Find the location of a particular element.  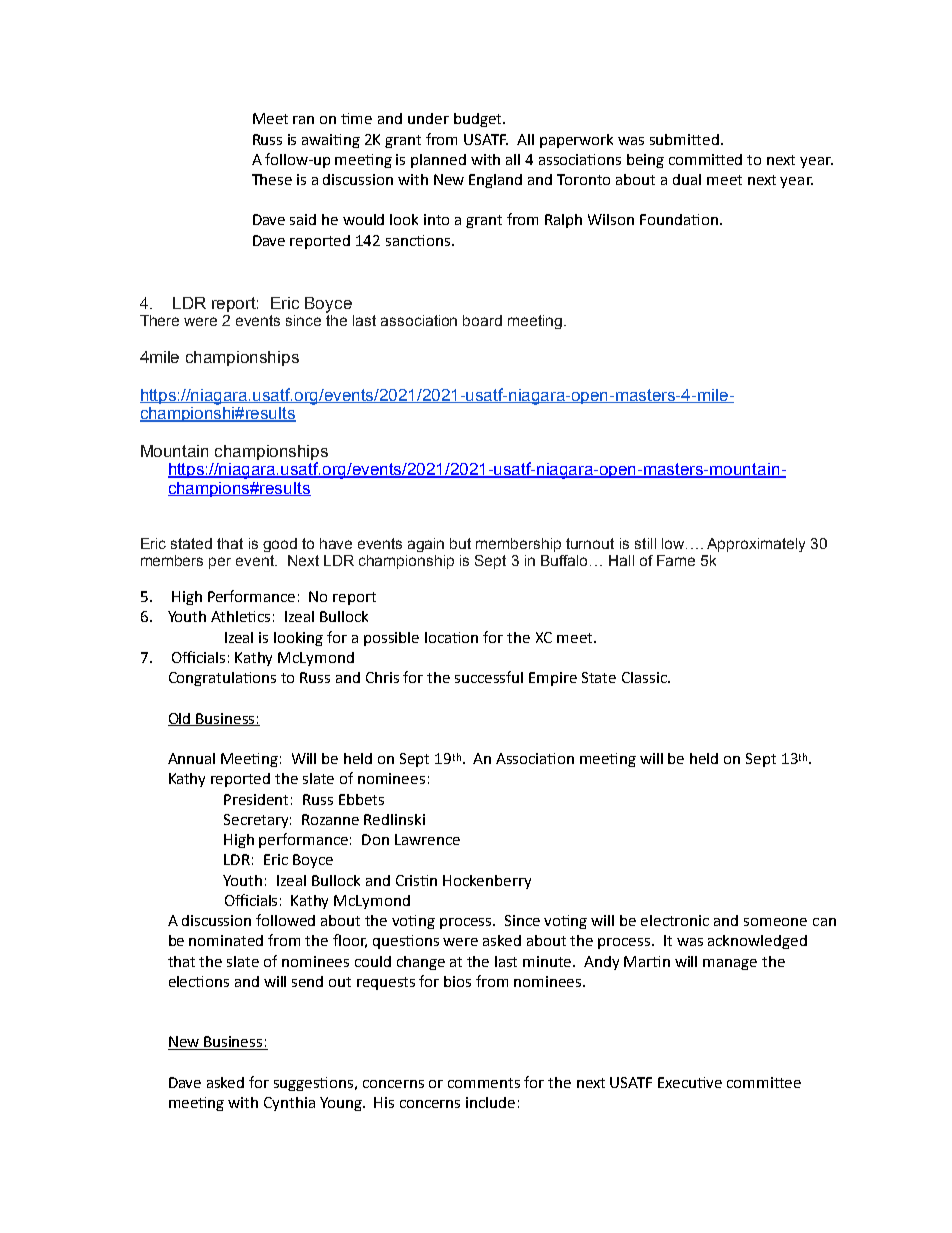

Hockenberry is located at coordinates (487, 882).
